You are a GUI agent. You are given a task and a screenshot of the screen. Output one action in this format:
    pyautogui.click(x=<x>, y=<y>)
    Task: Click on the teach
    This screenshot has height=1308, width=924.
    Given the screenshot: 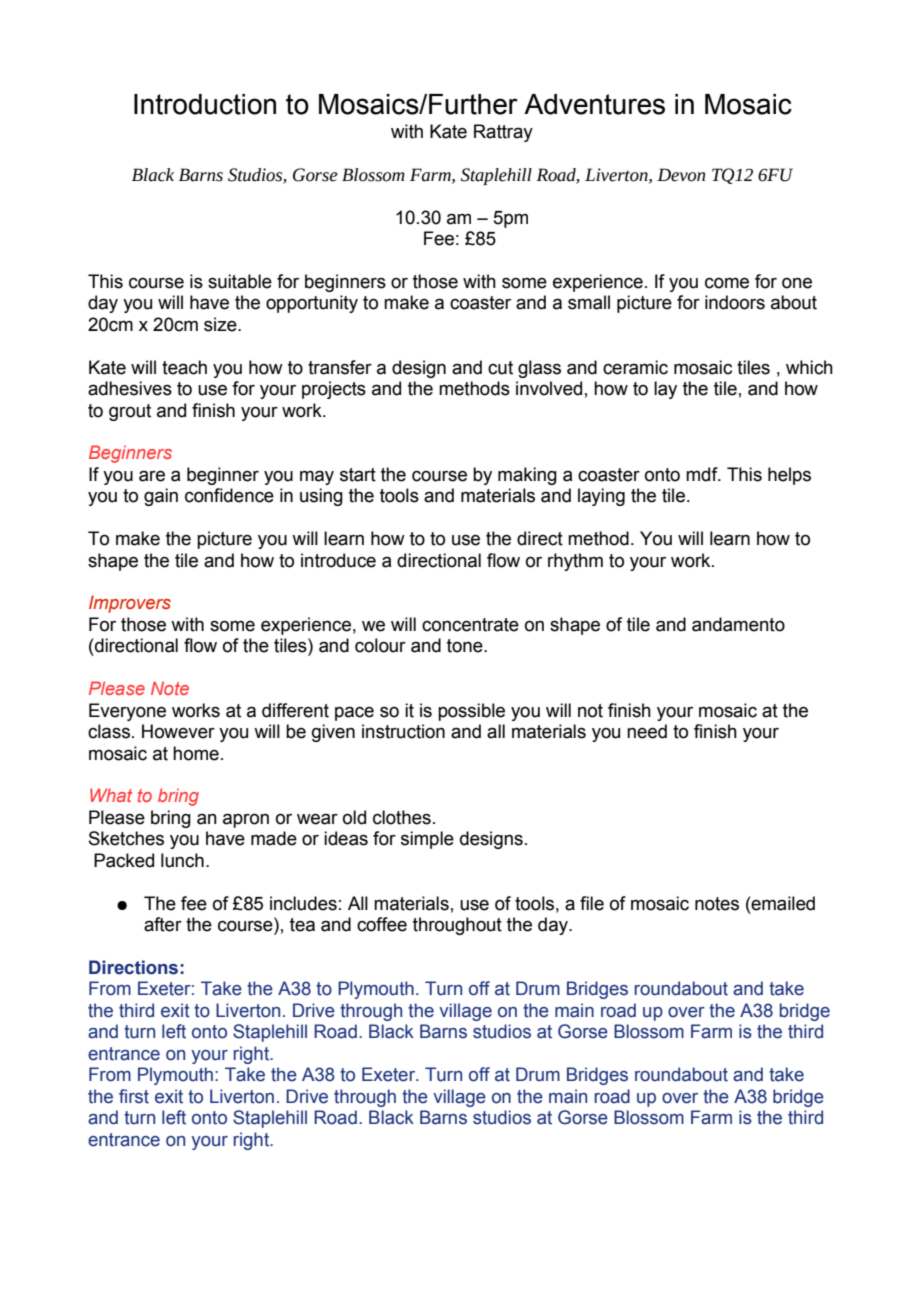 What is the action you would take?
    pyautogui.click(x=184, y=367)
